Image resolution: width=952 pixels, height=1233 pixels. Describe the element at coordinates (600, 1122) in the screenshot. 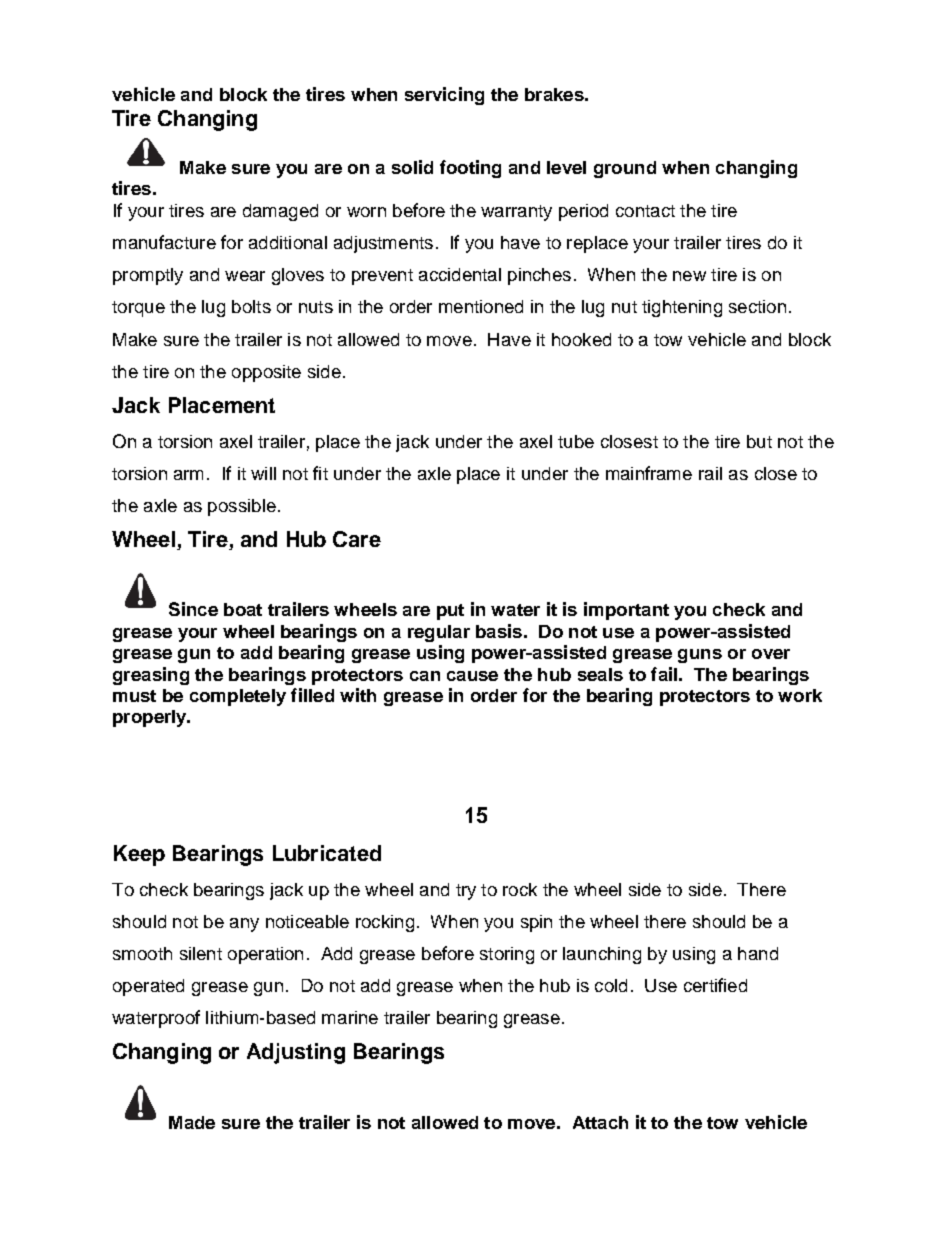

I see `Attach` at that location.
